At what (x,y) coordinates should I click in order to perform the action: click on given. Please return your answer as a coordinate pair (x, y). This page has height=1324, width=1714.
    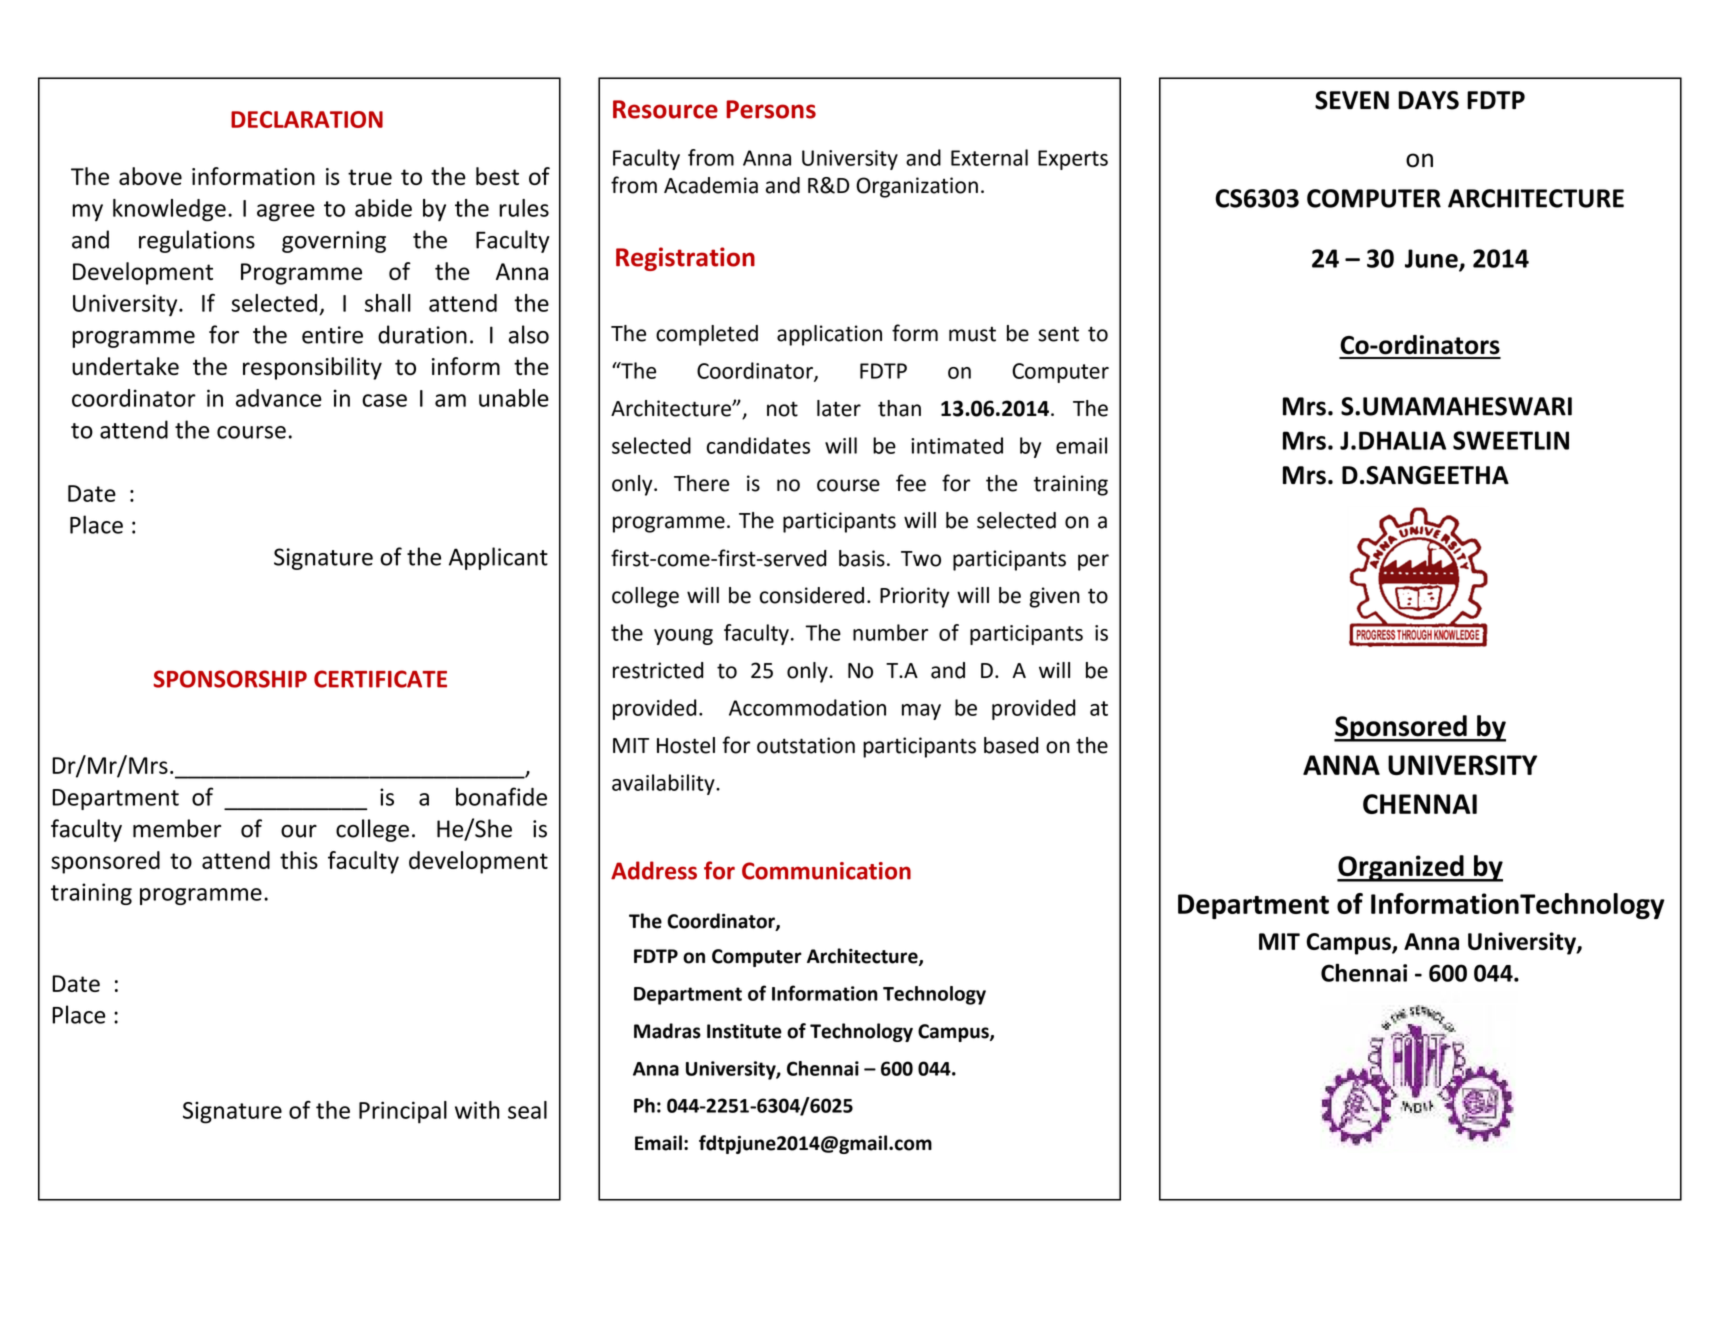
    Looking at the image, I should click on (1054, 597).
